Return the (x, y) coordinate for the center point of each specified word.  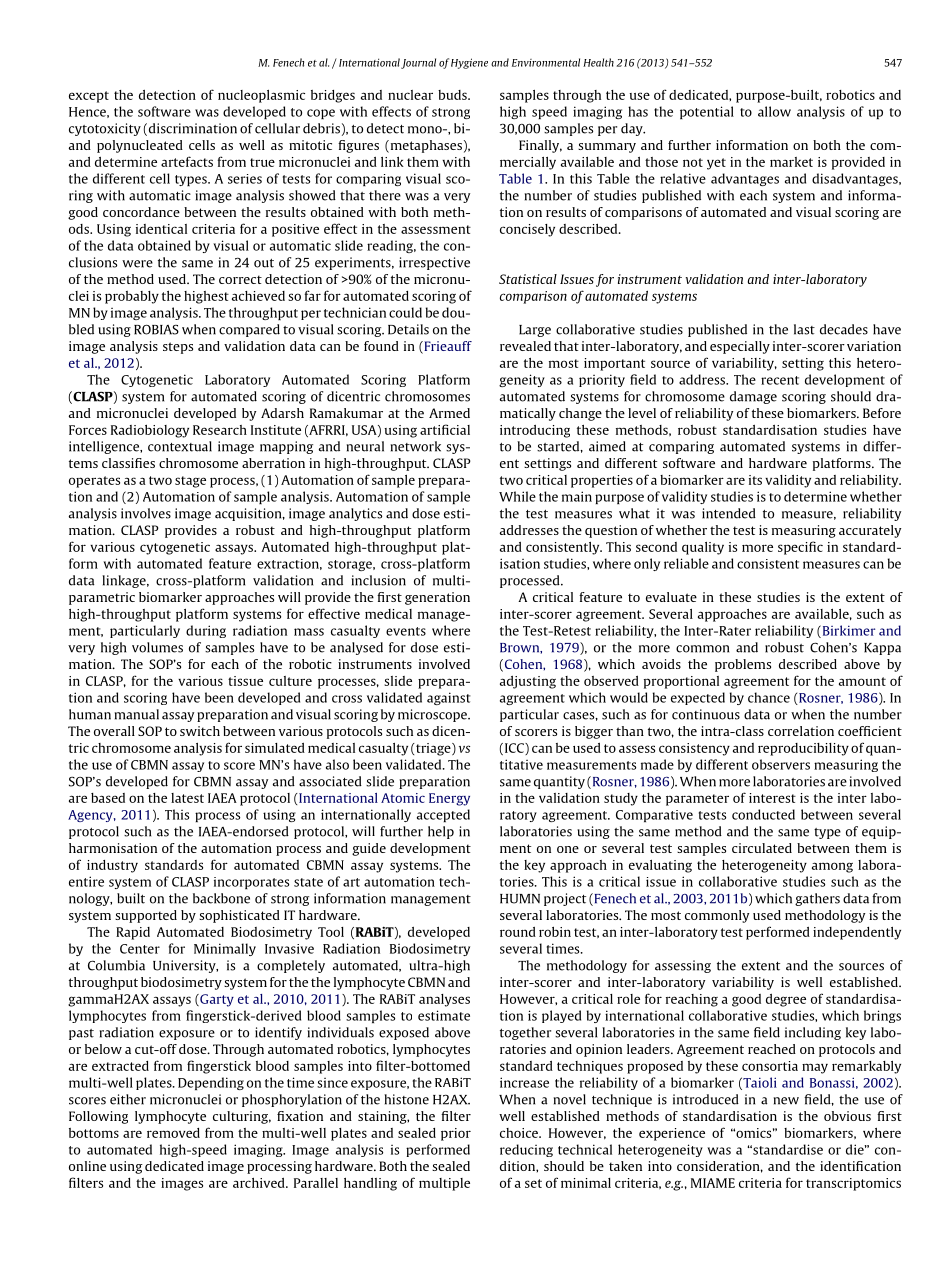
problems (743, 665)
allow (774, 111)
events (406, 631)
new (786, 1101)
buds (453, 95)
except (89, 97)
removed (173, 1133)
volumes (157, 647)
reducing (526, 1150)
